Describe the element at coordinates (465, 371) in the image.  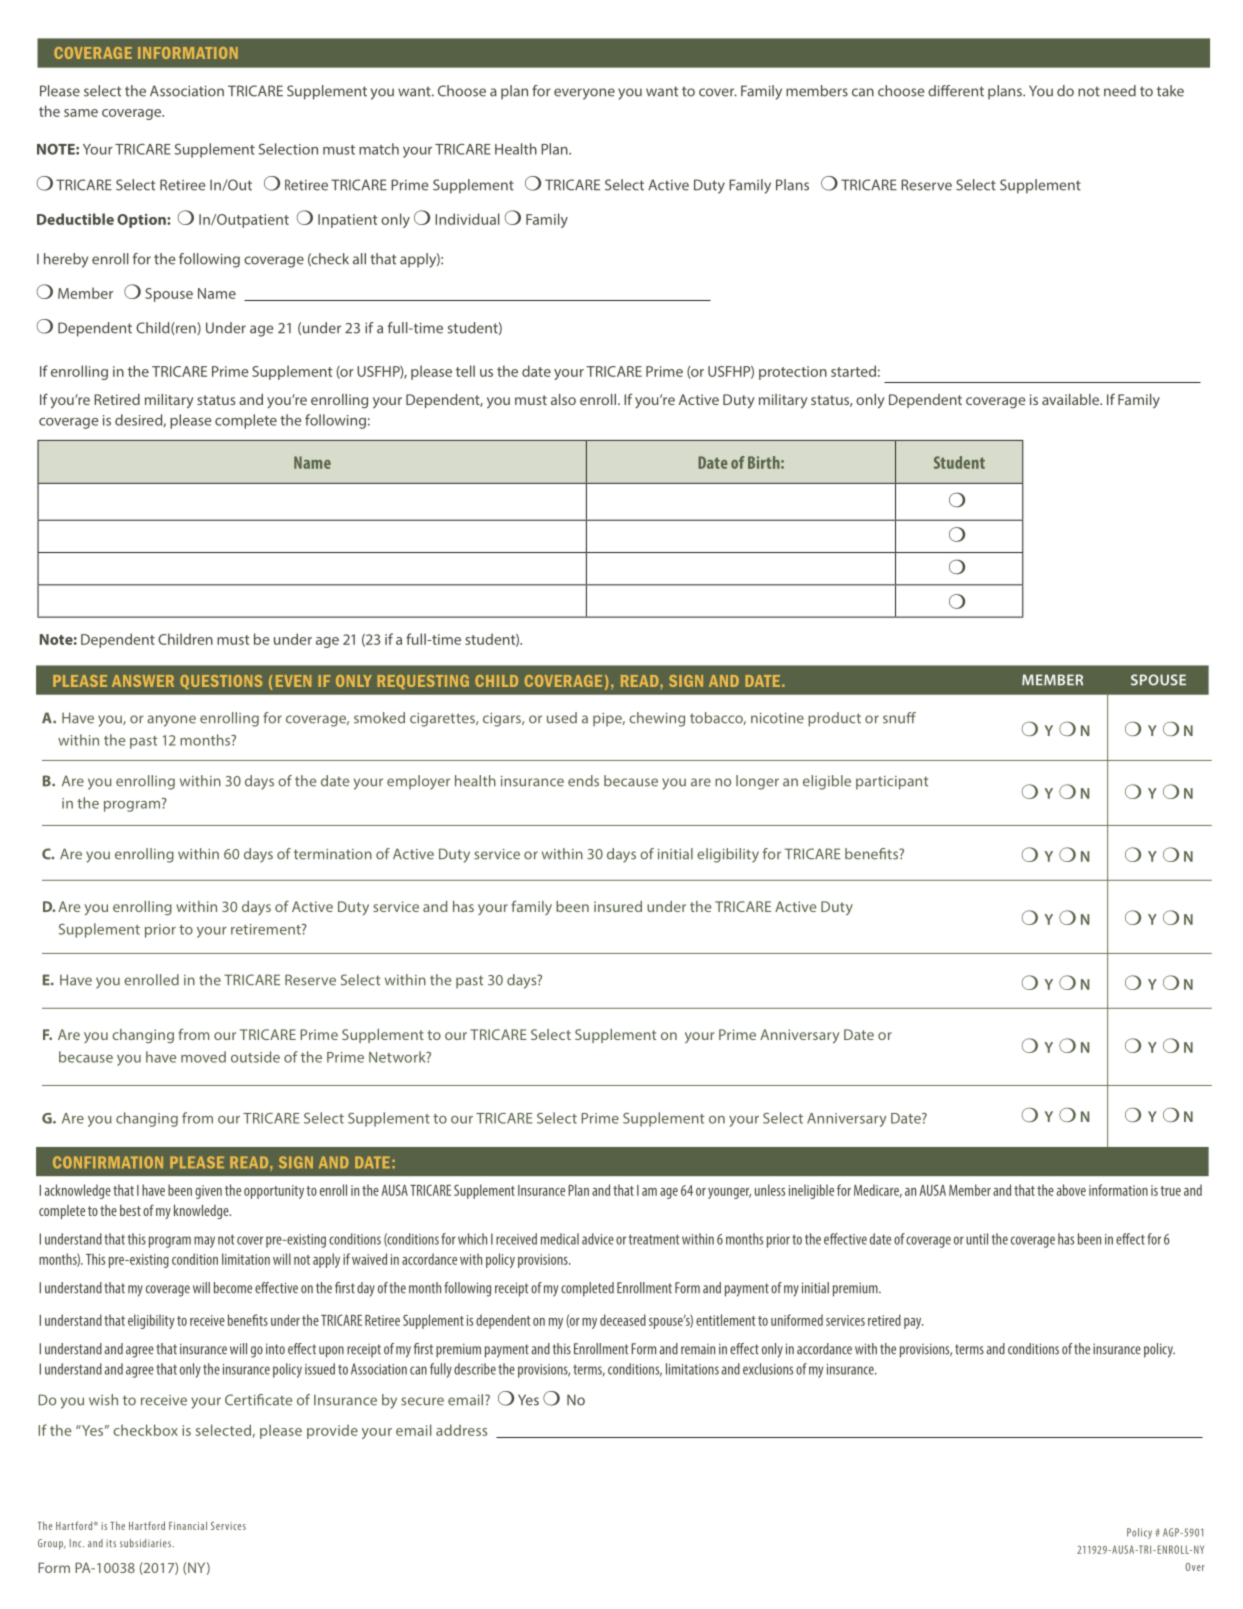
I see `tell` at that location.
